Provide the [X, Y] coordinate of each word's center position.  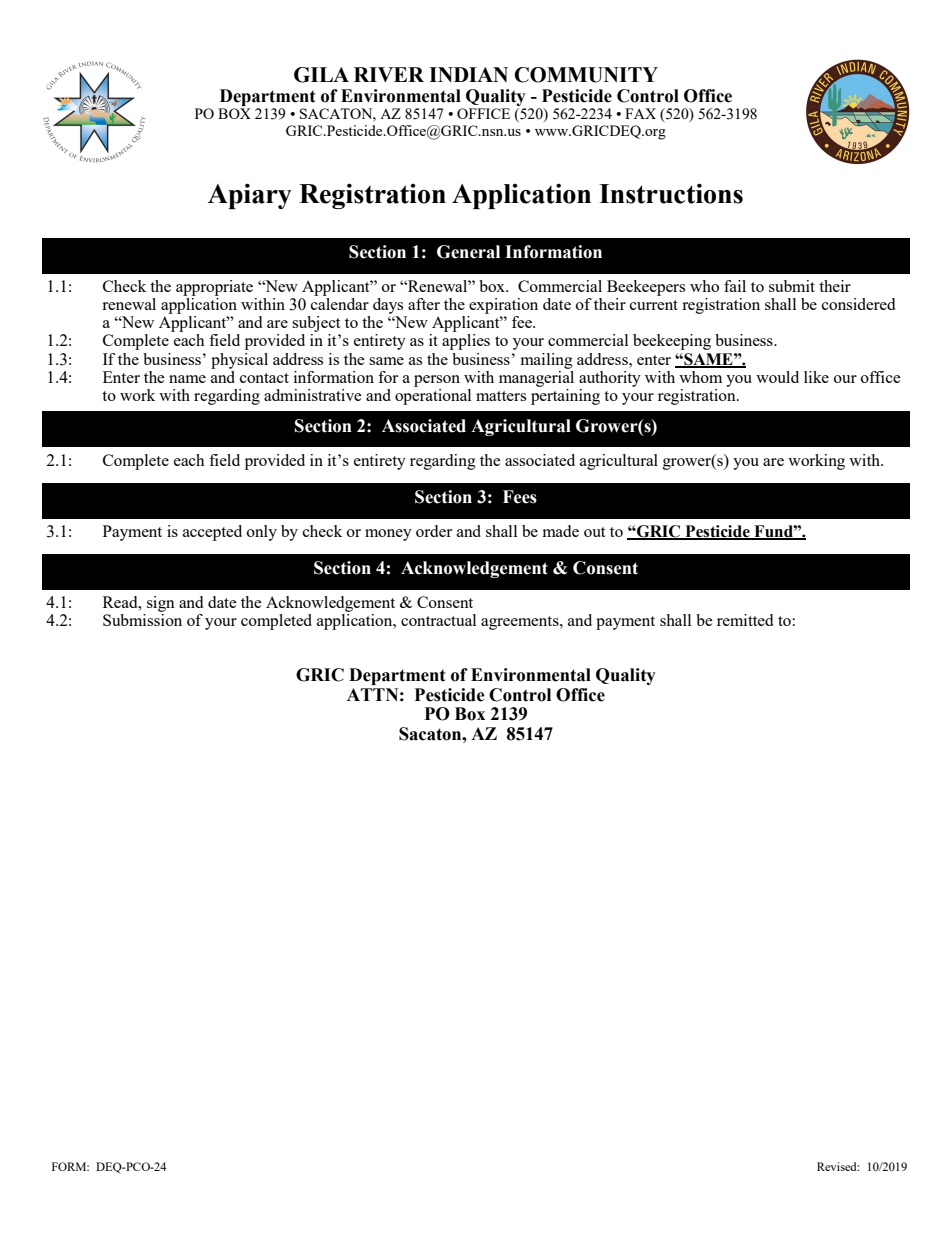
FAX [640, 113]
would [777, 377]
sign [161, 604]
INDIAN [468, 74]
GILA [321, 75]
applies [466, 342]
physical [239, 361]
